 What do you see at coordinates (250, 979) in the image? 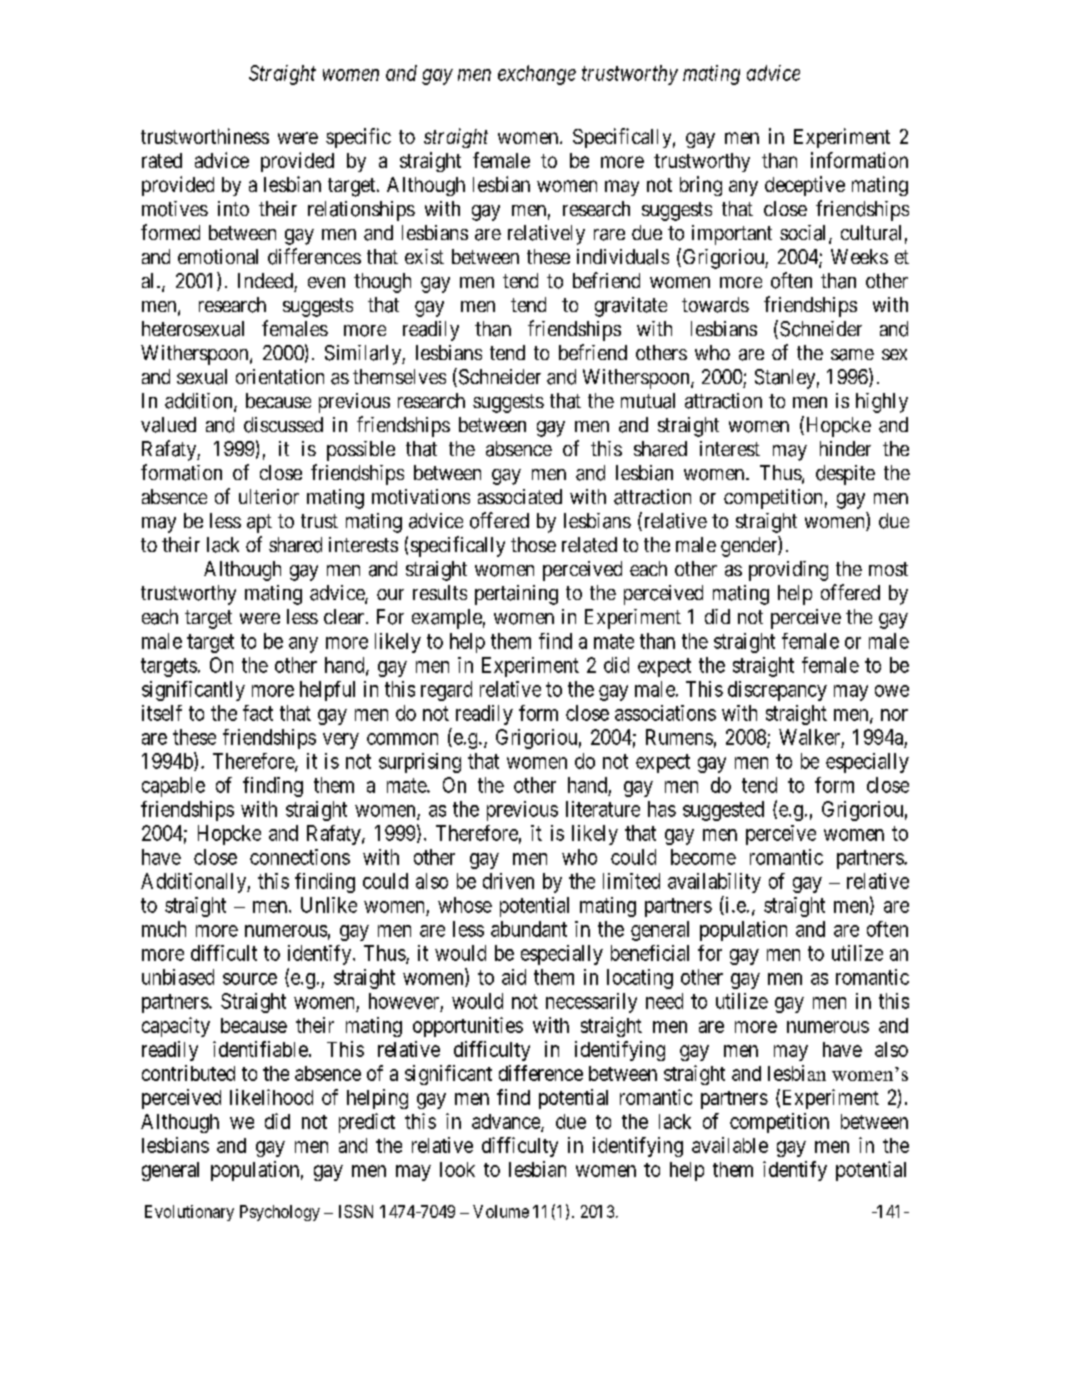
I see `source` at bounding box center [250, 979].
